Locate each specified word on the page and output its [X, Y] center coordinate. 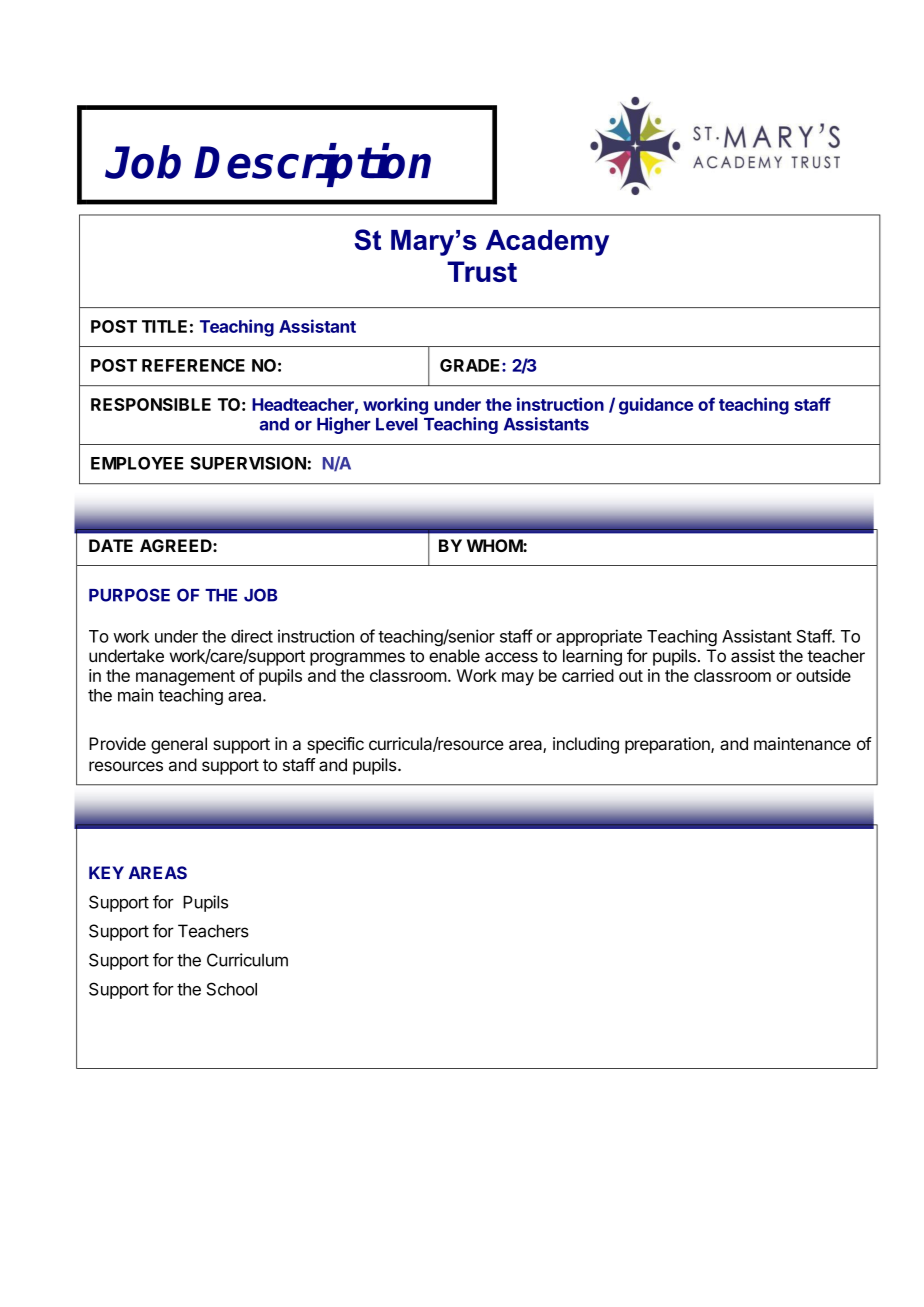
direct [252, 636]
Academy [547, 243]
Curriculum [247, 960]
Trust [482, 271]
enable [454, 656]
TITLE [164, 326]
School [232, 989]
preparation [668, 745]
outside [823, 675]
